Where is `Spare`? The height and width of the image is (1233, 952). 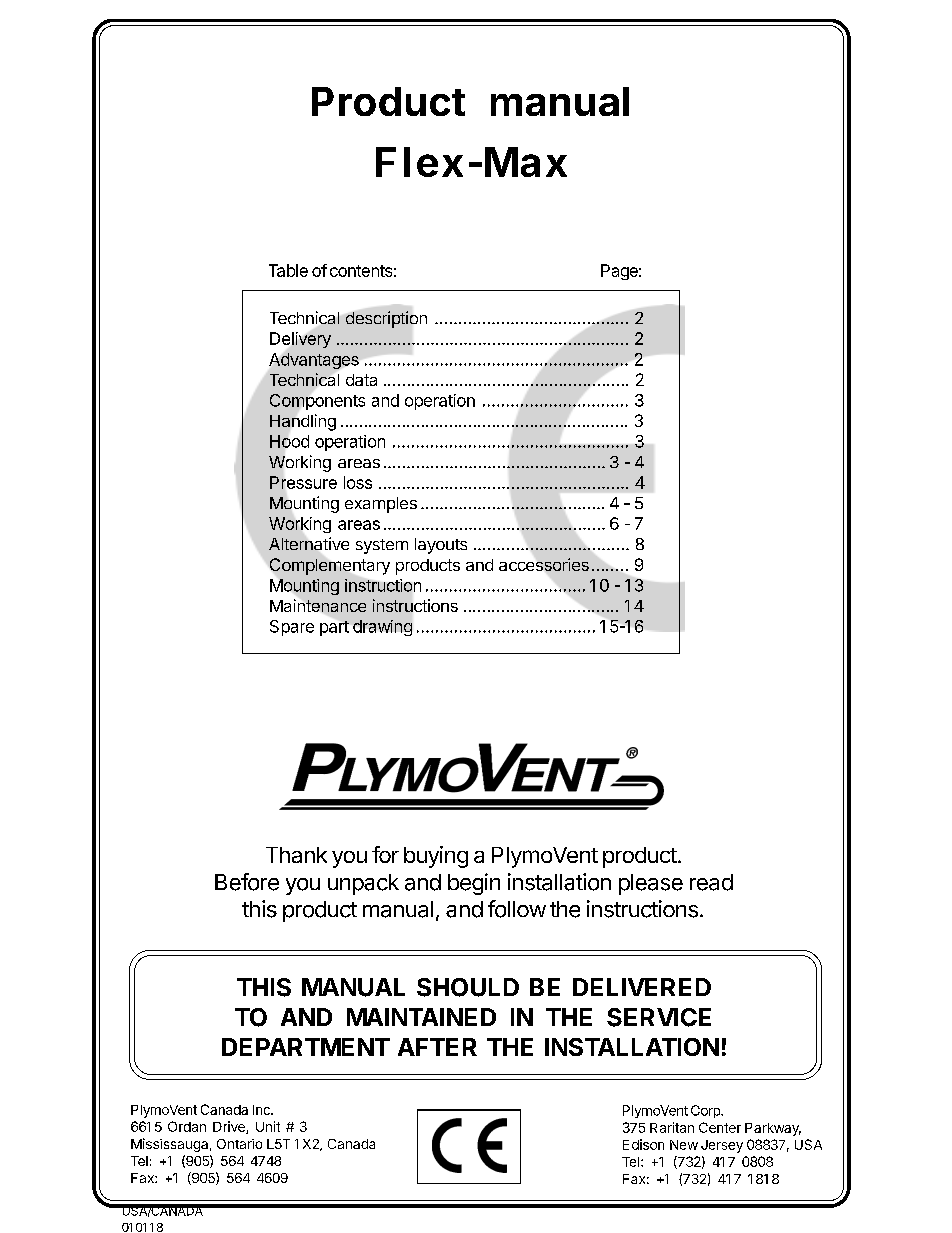
Spare is located at coordinates (292, 628).
